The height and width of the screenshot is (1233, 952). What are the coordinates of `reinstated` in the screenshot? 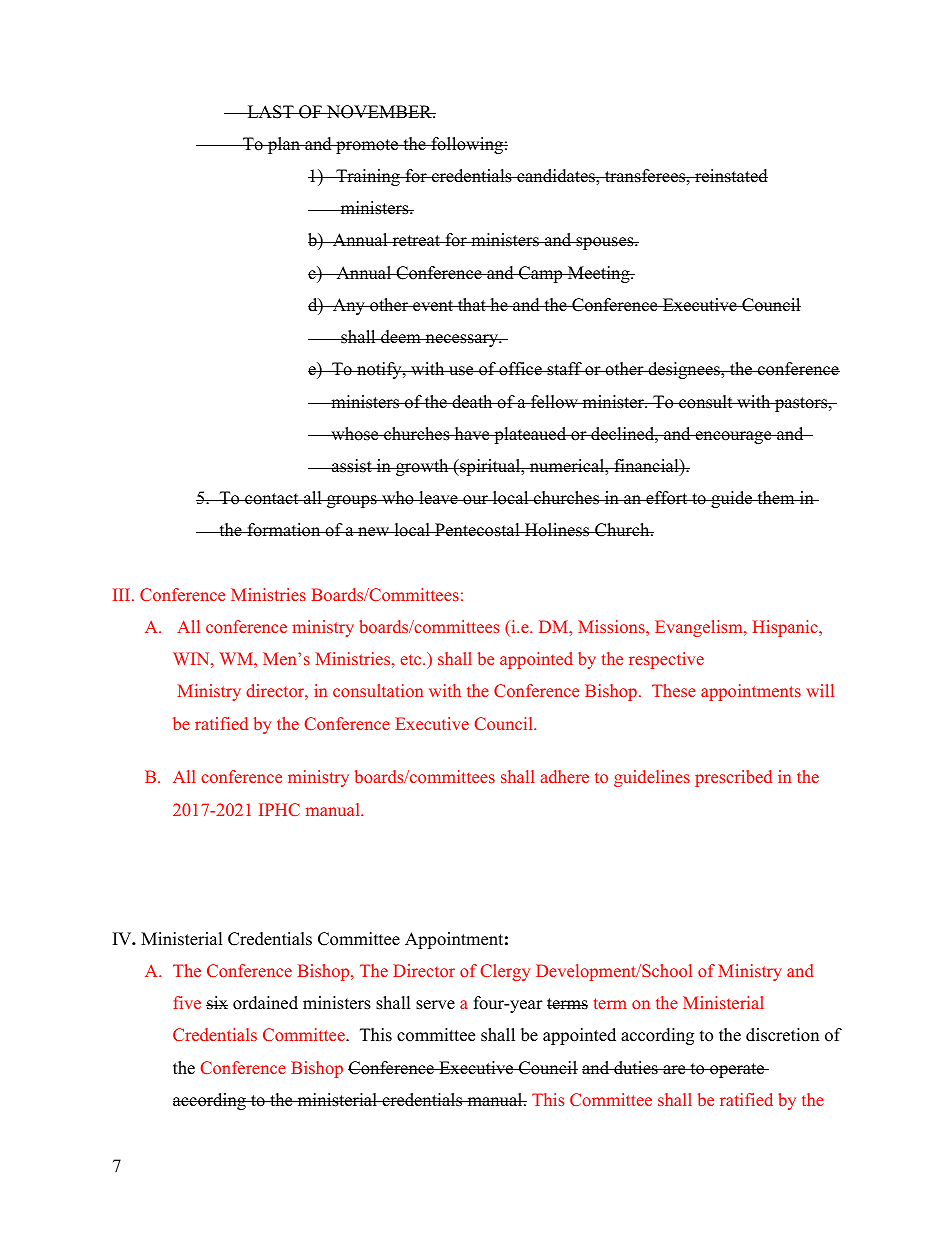 It's located at (730, 176).
